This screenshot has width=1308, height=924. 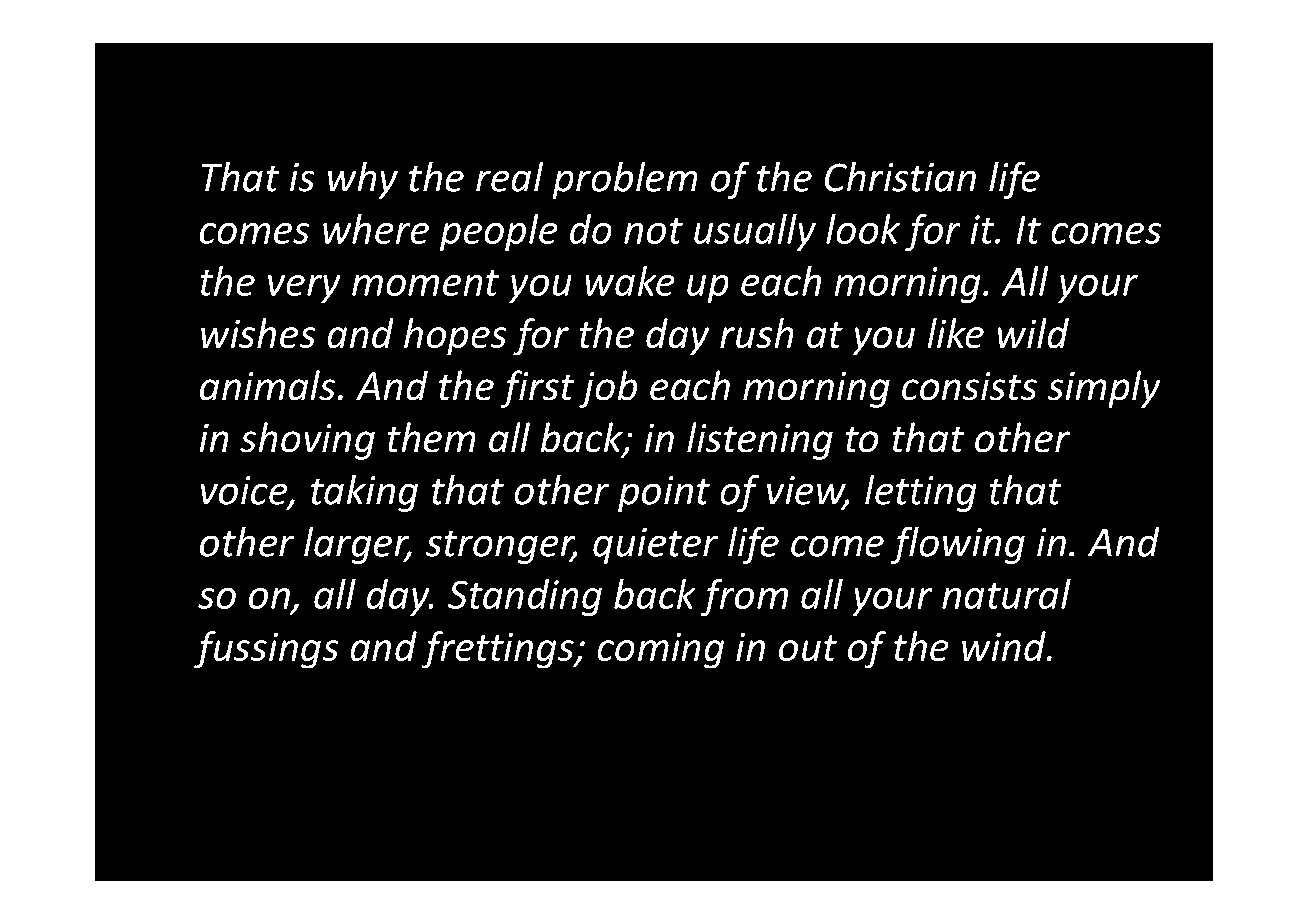 What do you see at coordinates (307, 441) in the screenshot?
I see `shoving` at bounding box center [307, 441].
